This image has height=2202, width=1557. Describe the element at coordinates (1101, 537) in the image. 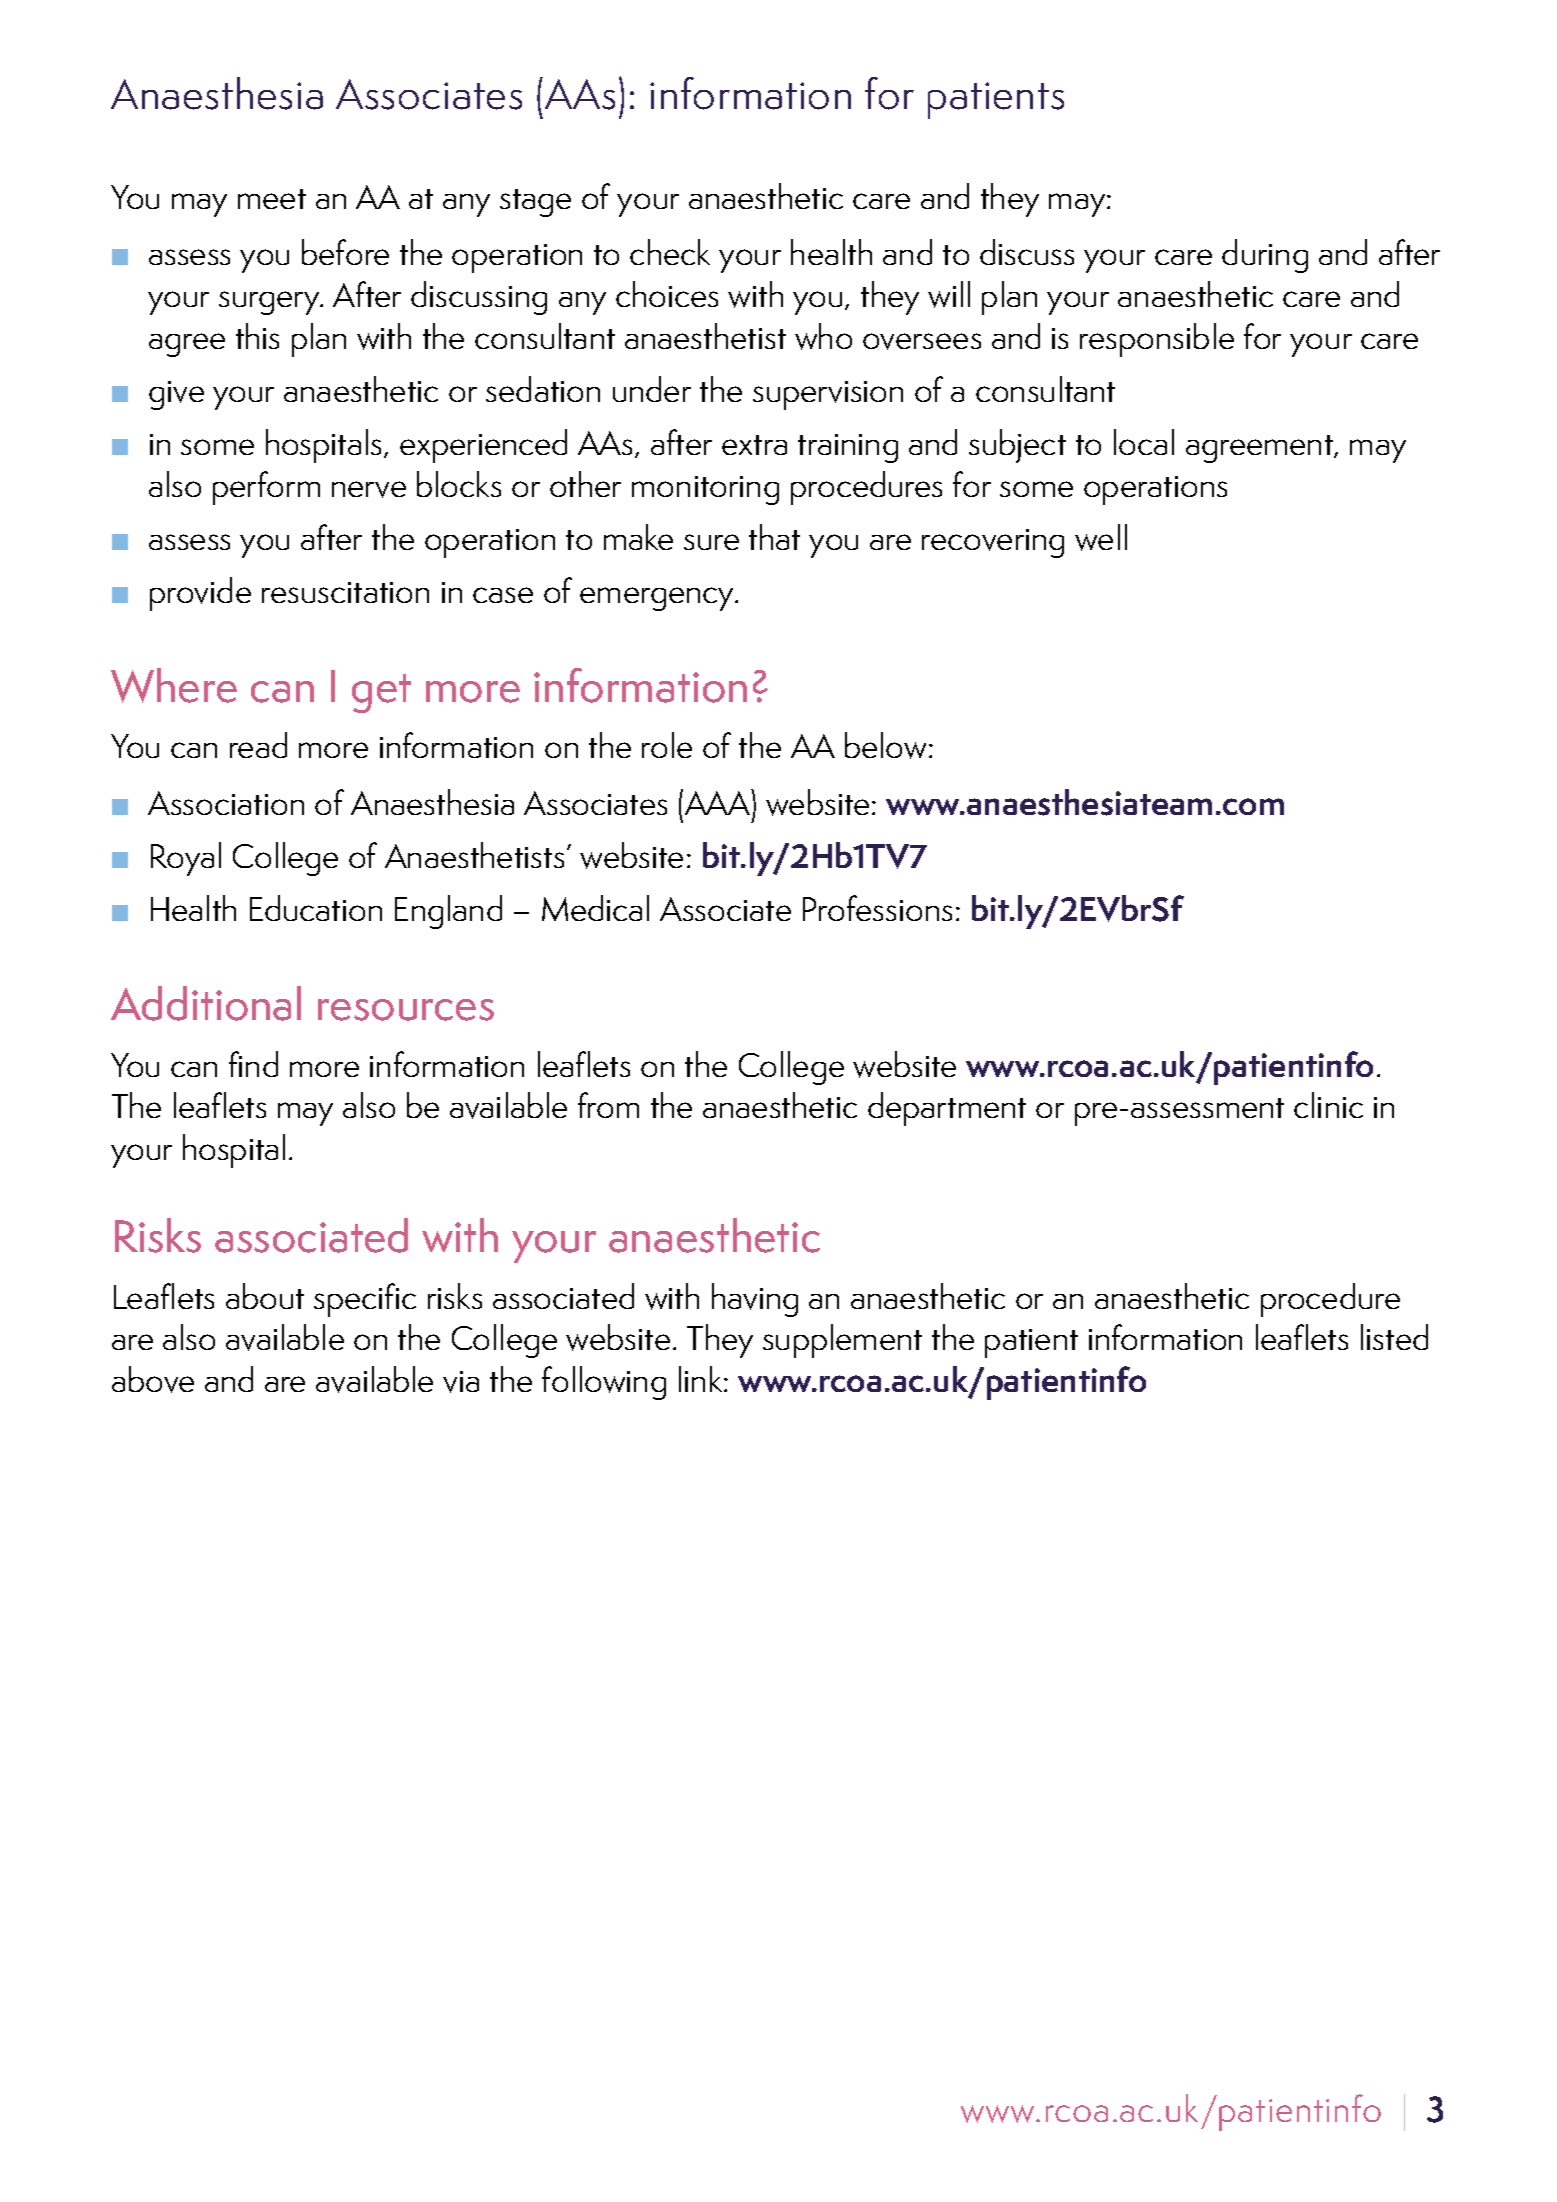

I see `well` at that location.
